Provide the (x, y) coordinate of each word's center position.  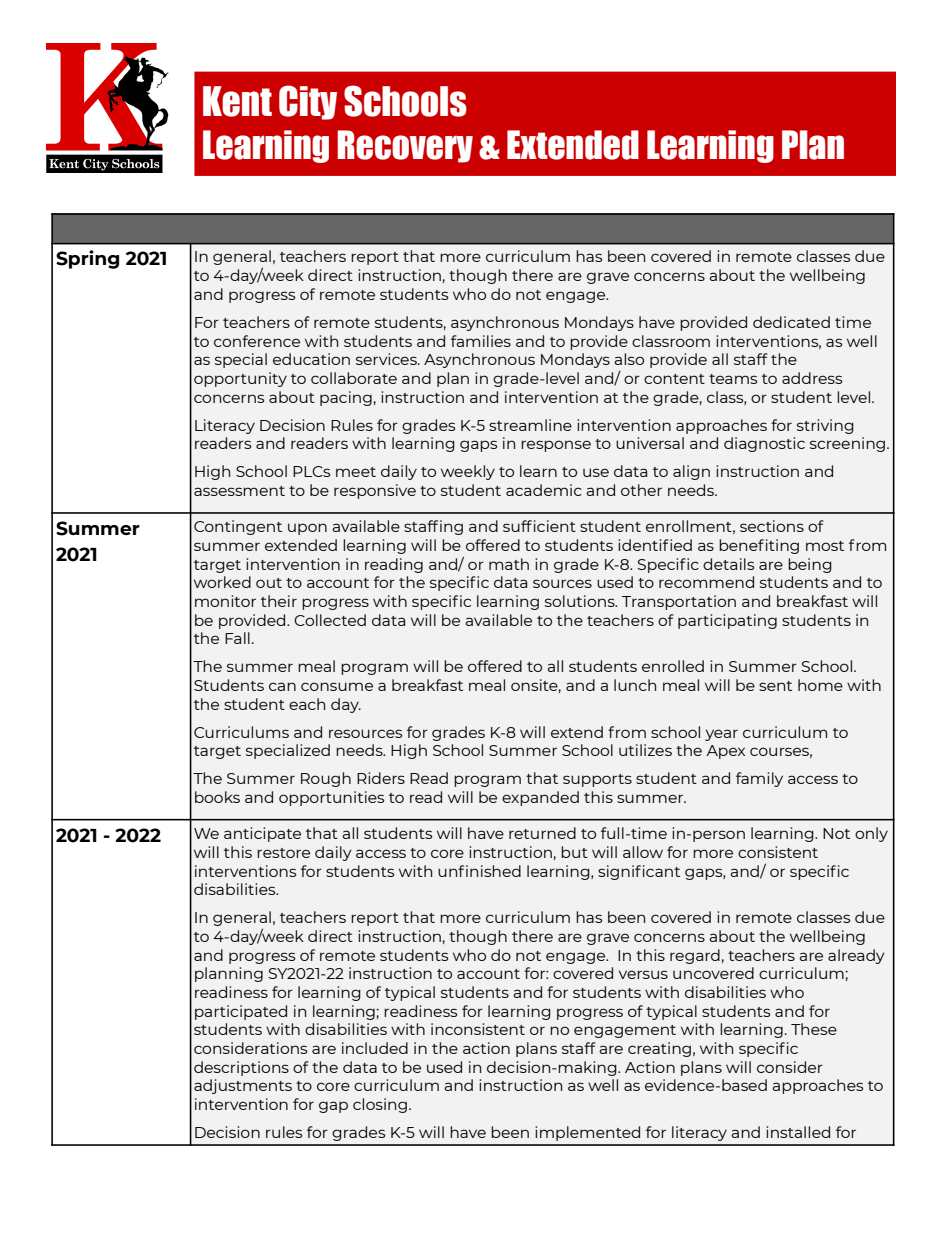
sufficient (539, 526)
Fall (237, 638)
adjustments (243, 1086)
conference (257, 341)
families (481, 341)
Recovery (405, 146)
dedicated (791, 322)
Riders (381, 778)
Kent (237, 101)
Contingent (238, 527)
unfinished (479, 871)
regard (695, 956)
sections (772, 526)
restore (283, 853)
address (812, 378)
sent (775, 686)
